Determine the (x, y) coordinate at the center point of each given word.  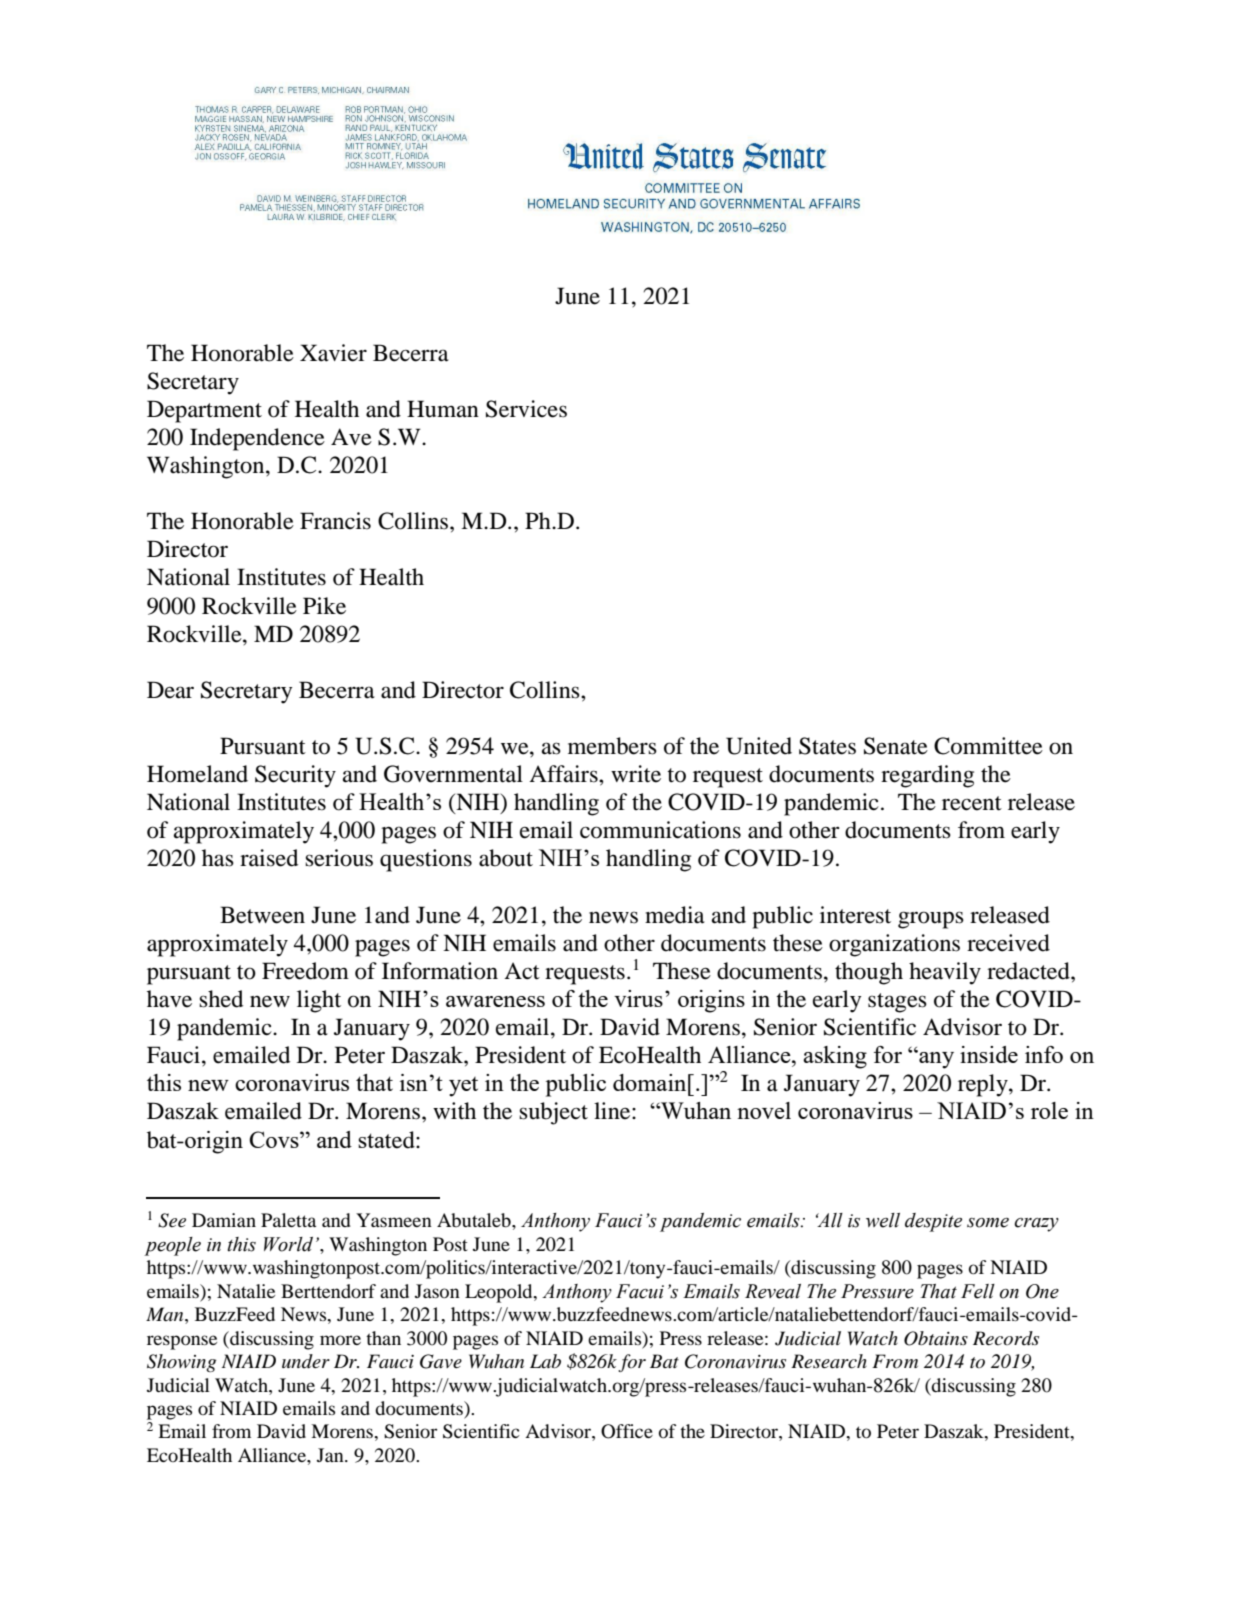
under (306, 1361)
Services (526, 409)
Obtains (936, 1338)
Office (627, 1431)
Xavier (333, 353)
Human (443, 409)
